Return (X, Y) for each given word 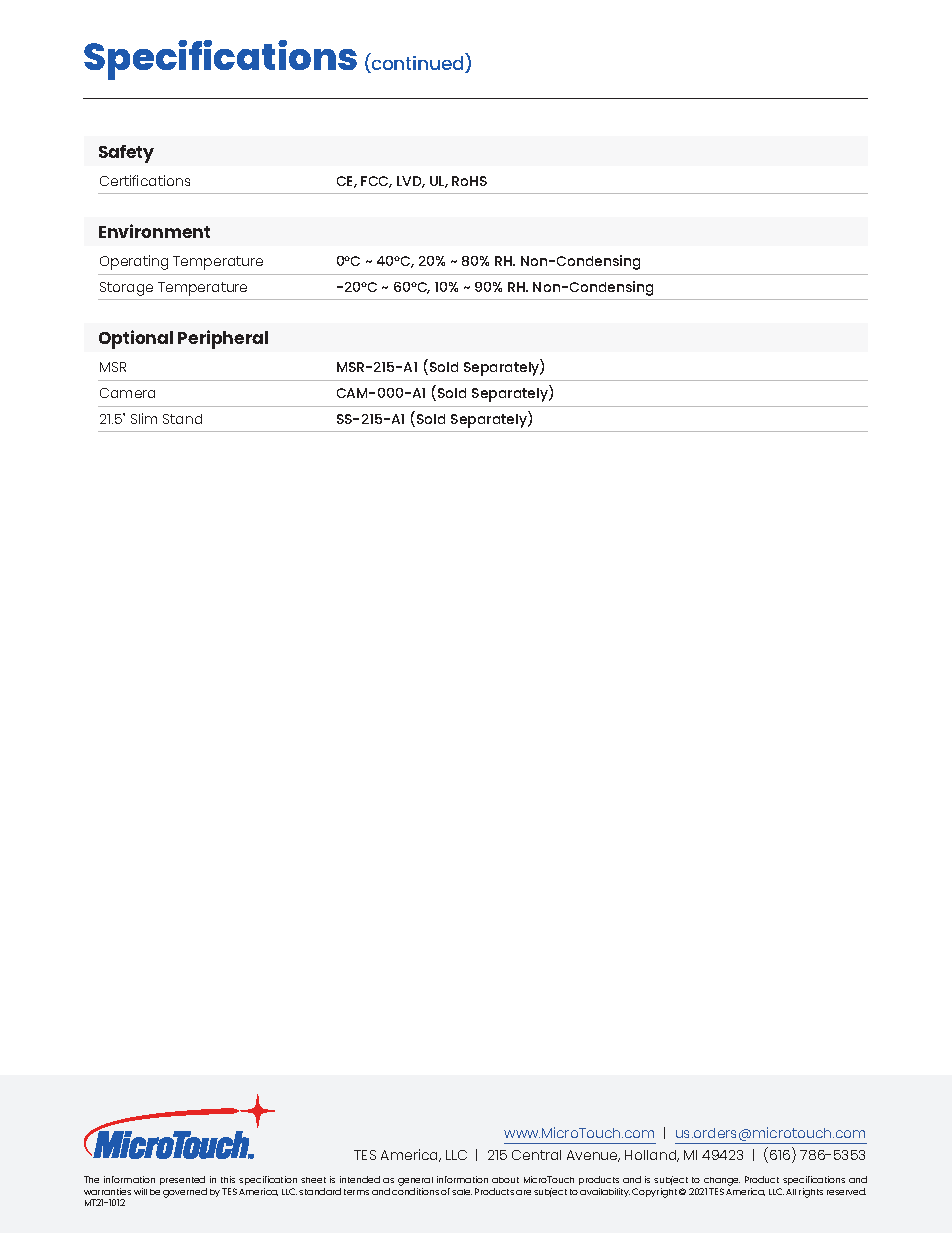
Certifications (145, 180)
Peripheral (223, 339)
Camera (127, 393)
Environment (154, 231)
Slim (144, 418)
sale (462, 1192)
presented (183, 1182)
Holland (652, 1156)
